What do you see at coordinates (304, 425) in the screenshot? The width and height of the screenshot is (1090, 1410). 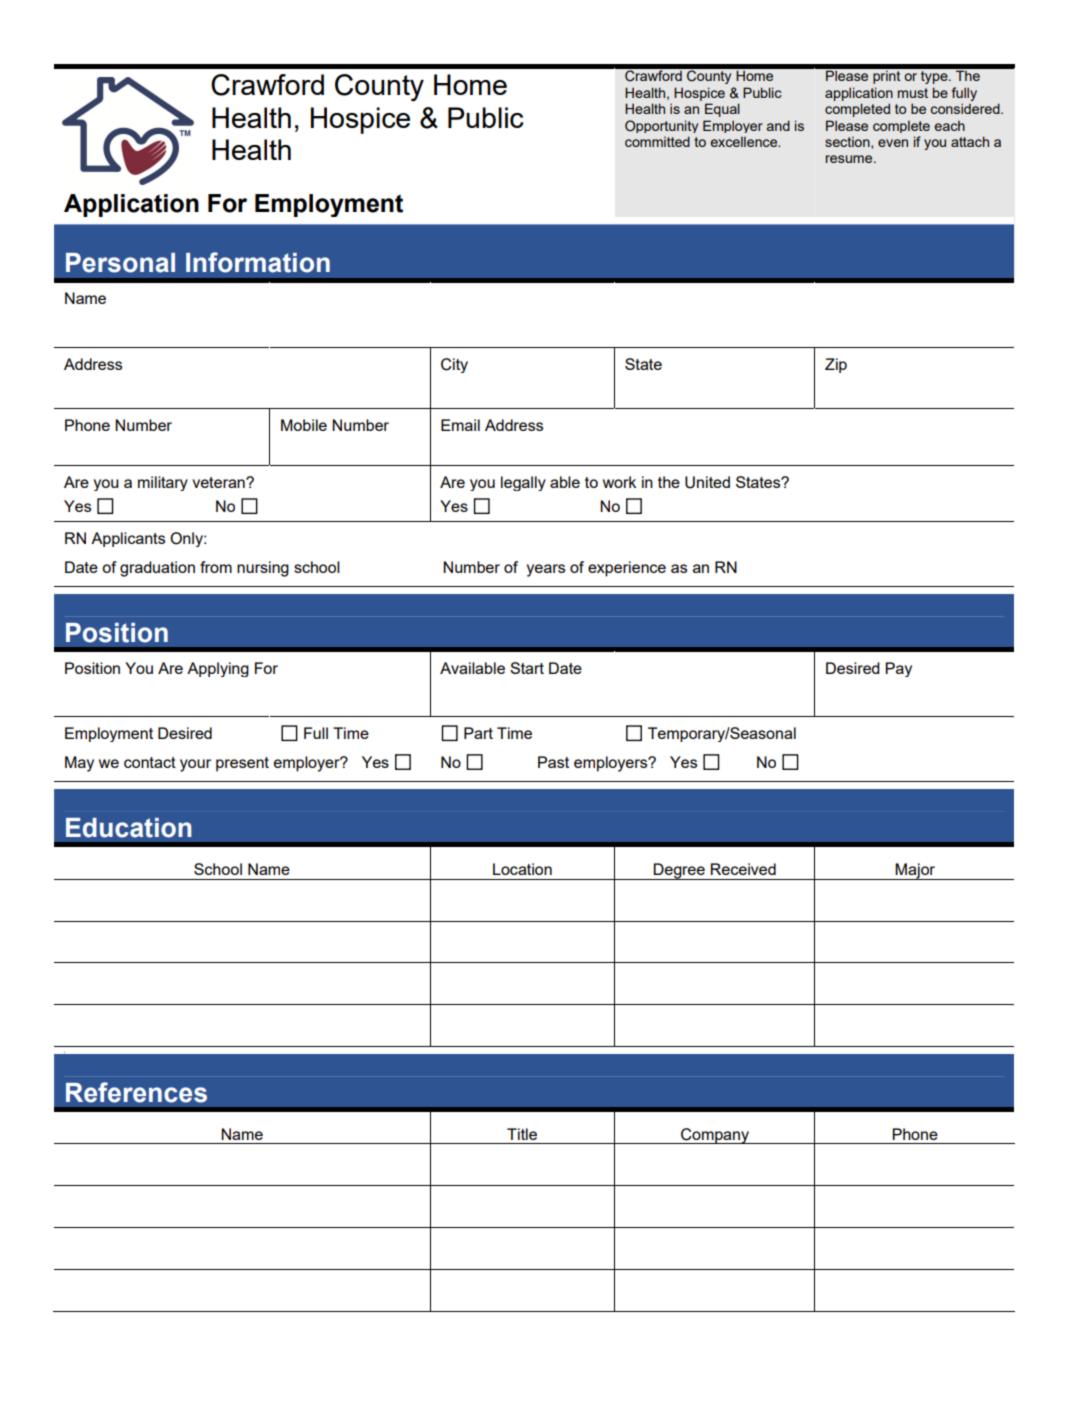 I see `Mobile` at bounding box center [304, 425].
